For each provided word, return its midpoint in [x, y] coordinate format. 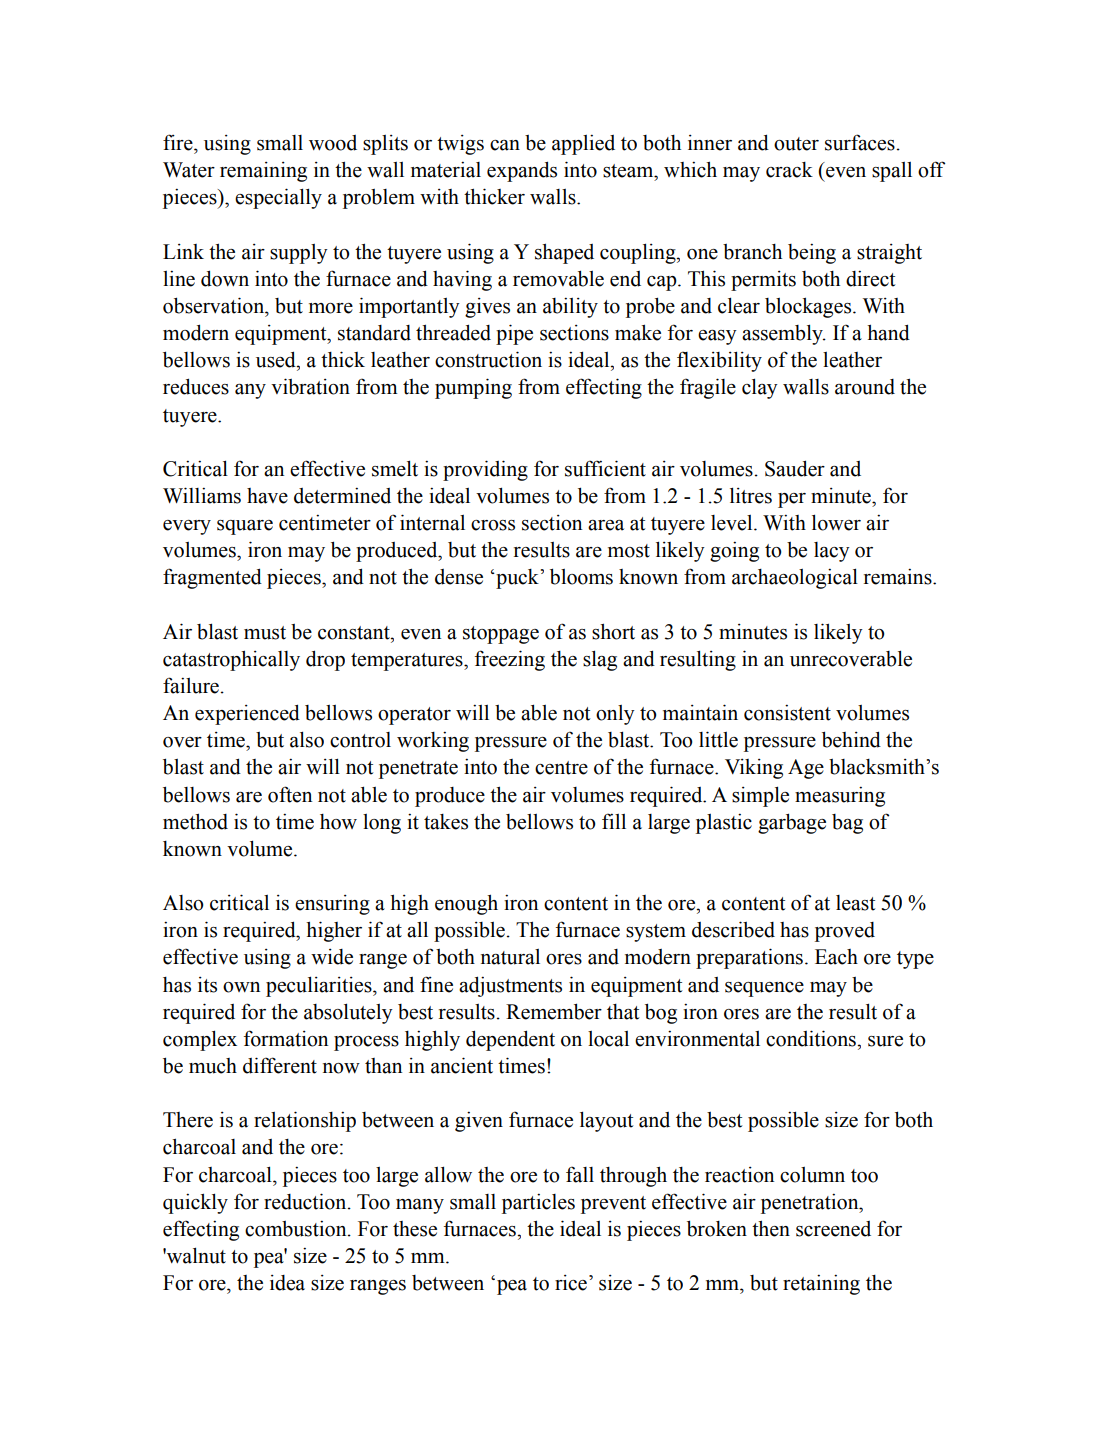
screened [833, 1229]
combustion [297, 1228]
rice [571, 1283]
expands [522, 171]
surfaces [860, 142]
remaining [263, 172]
